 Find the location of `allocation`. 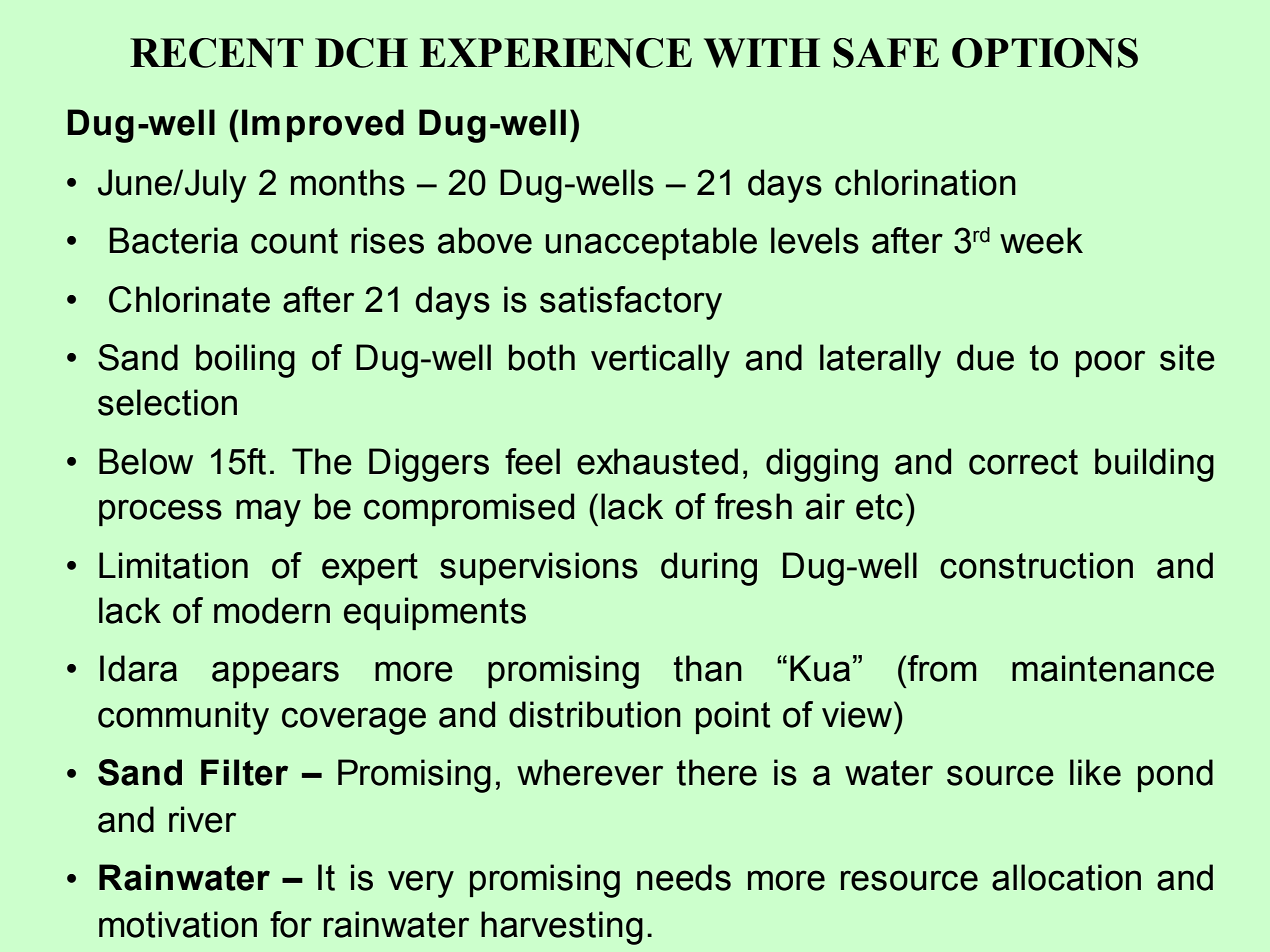

allocation is located at coordinates (1066, 877).
